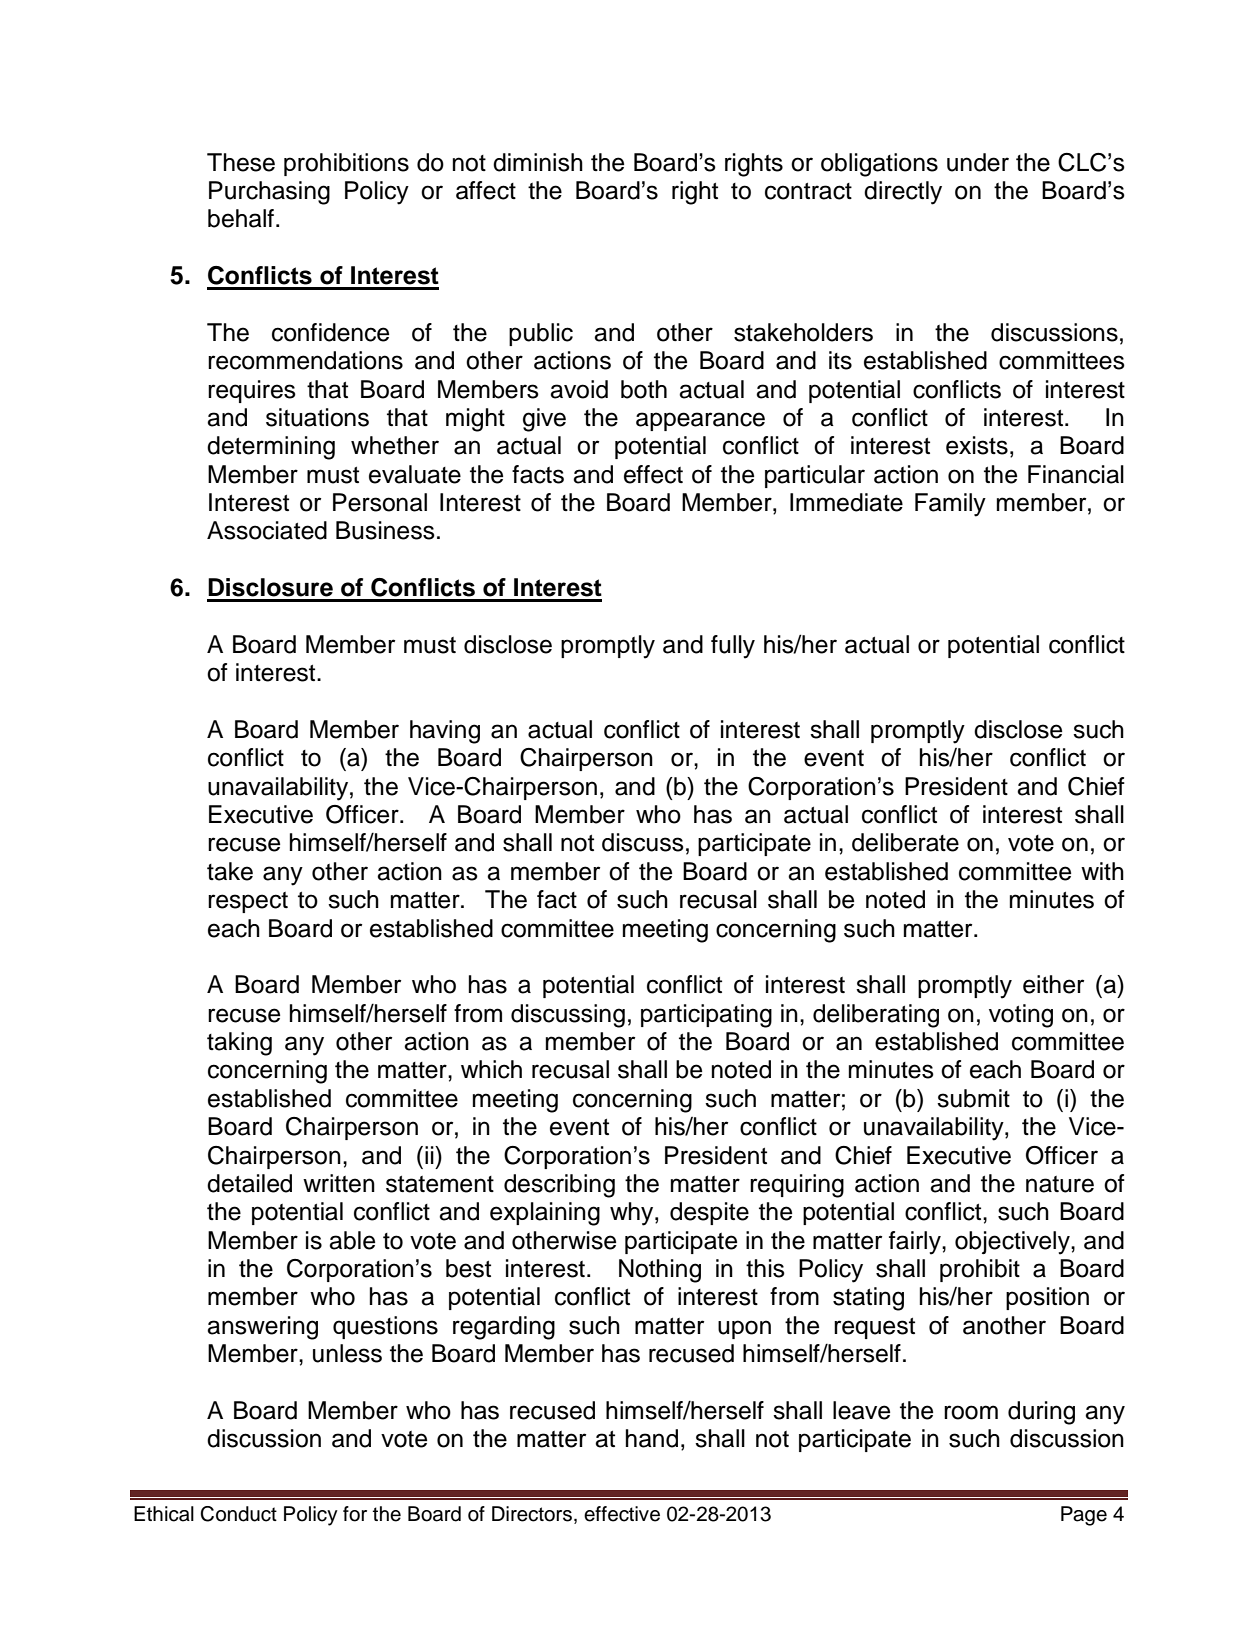 The width and height of the screenshot is (1258, 1628). I want to click on Purchasing, so click(269, 193).
